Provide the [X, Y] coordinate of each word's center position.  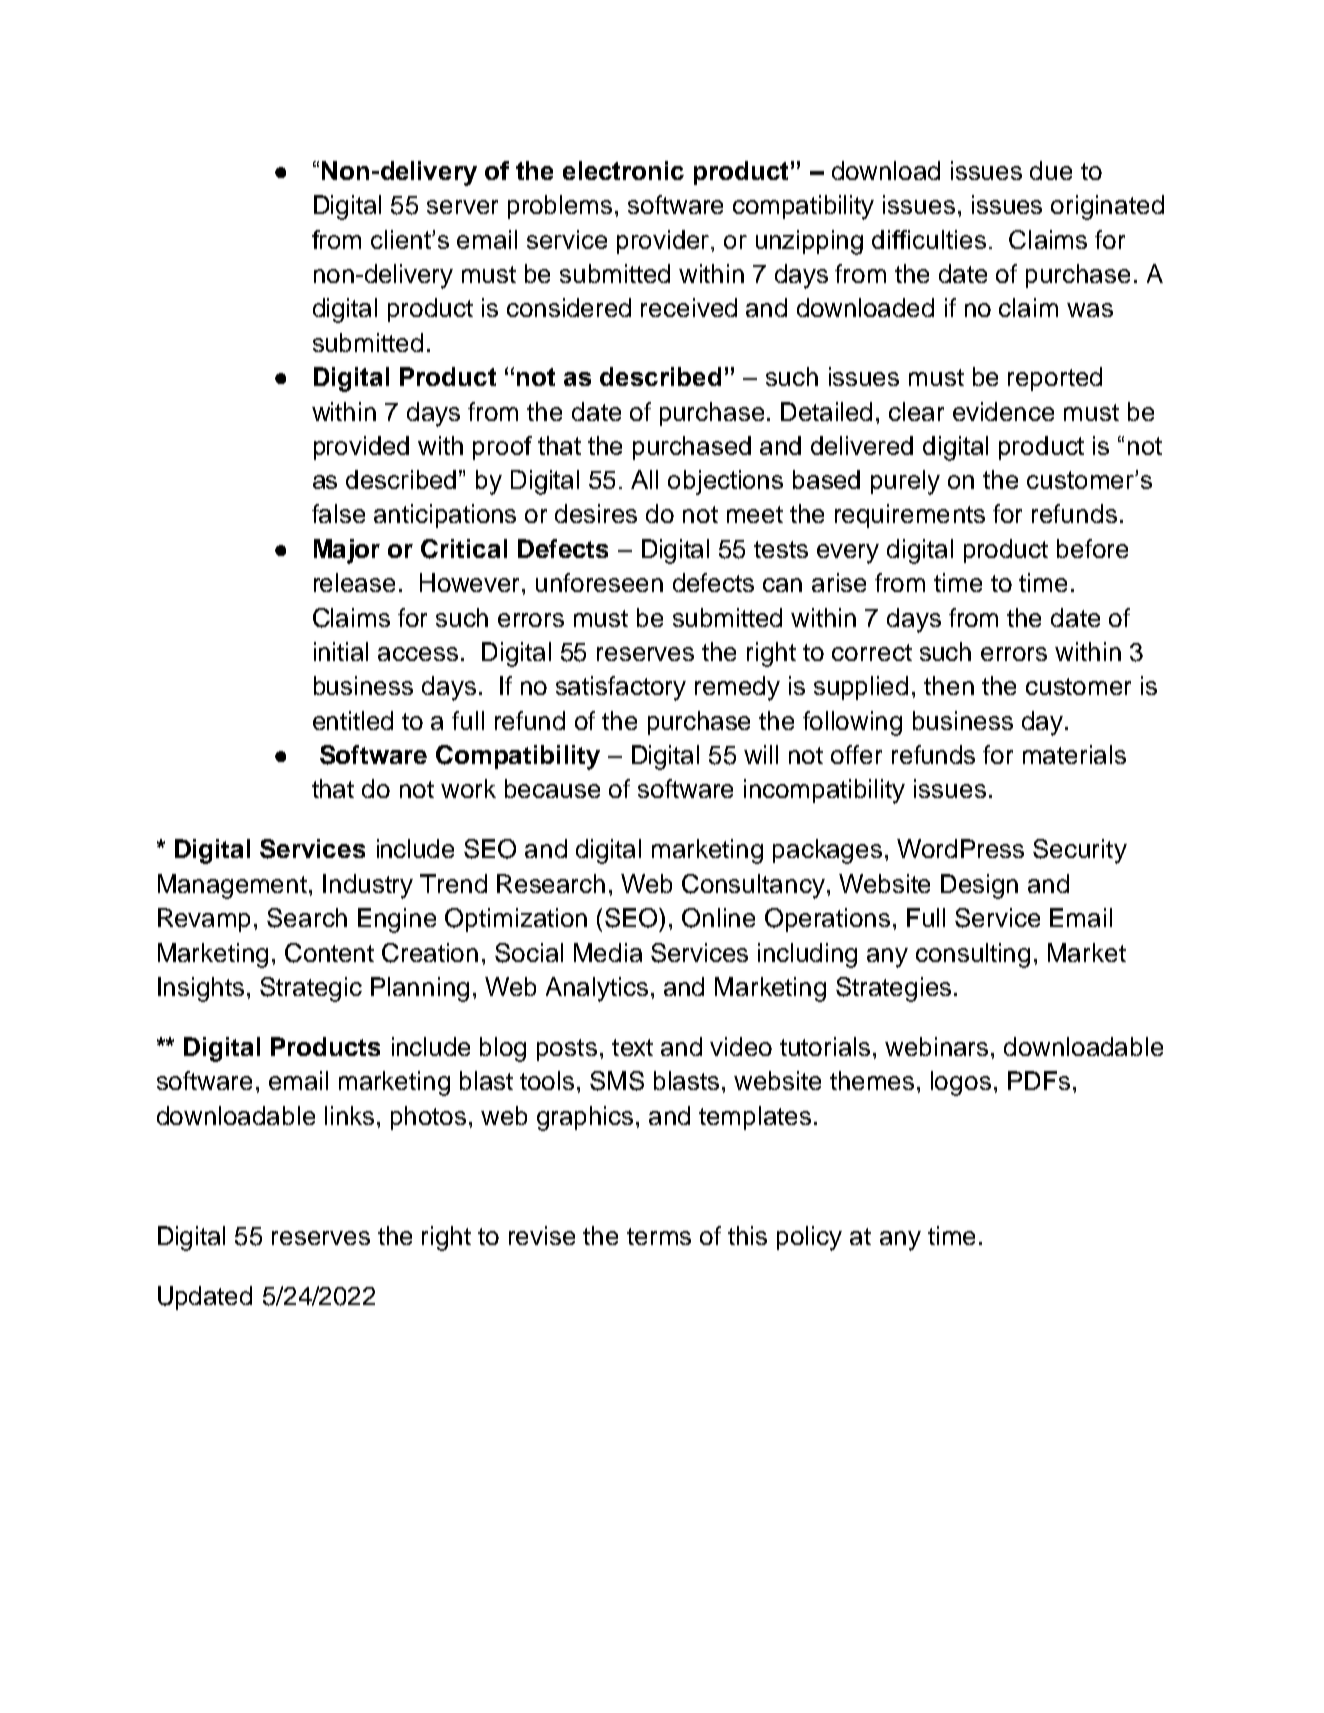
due [1051, 170]
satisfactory [621, 688]
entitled [353, 720]
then [949, 685]
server [462, 207]
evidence [1003, 411]
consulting [973, 955]
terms [659, 1236]
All [644, 479]
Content [329, 953]
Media [608, 952]
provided [361, 448]
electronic [623, 170]
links [349, 1115]
